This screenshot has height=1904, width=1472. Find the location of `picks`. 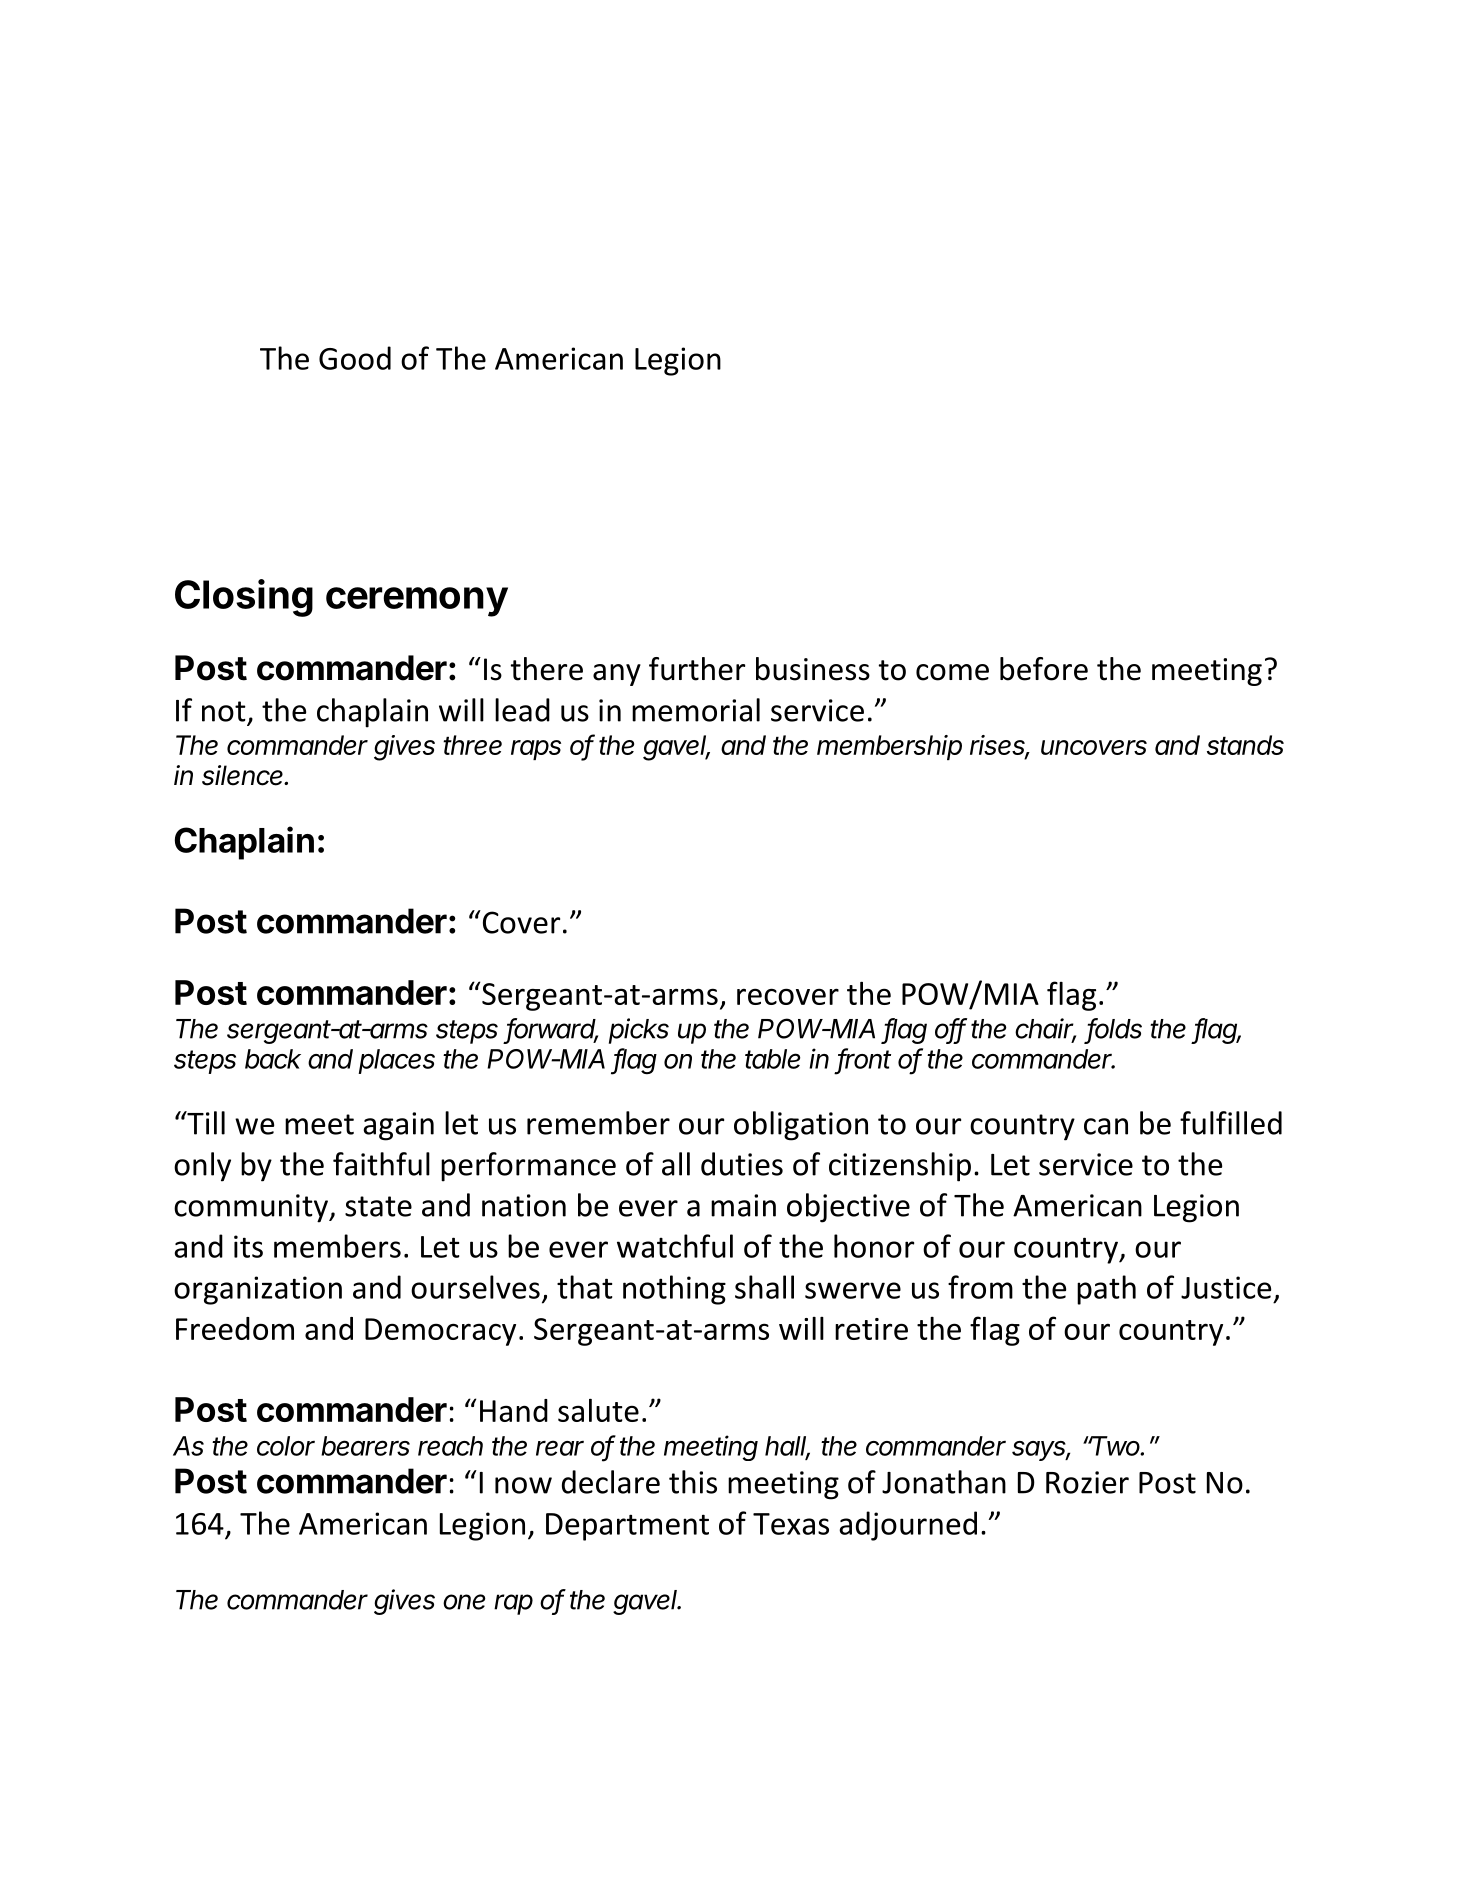

picks is located at coordinates (639, 1031).
